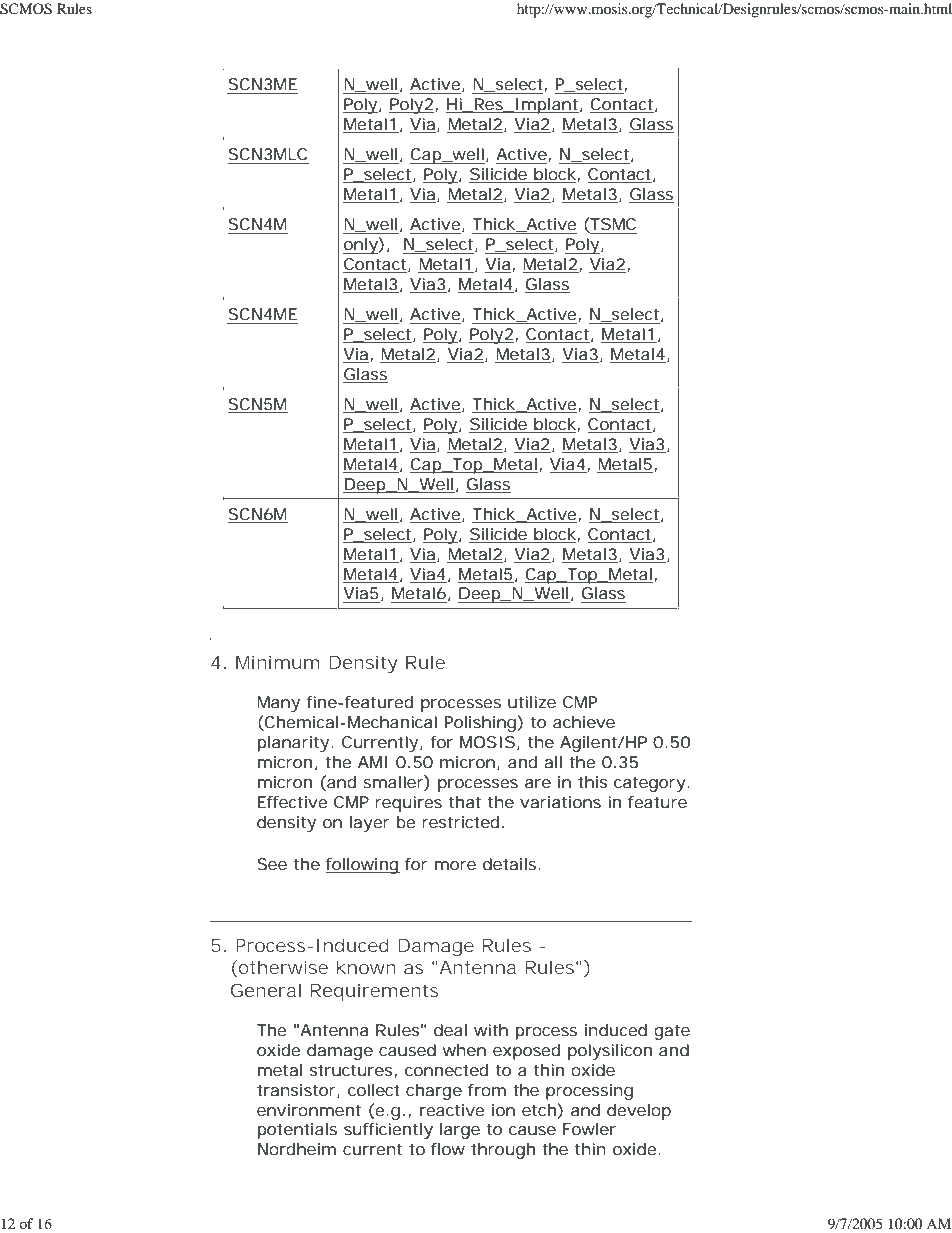 The image size is (952, 1233). I want to click on AMI, so click(373, 762).
